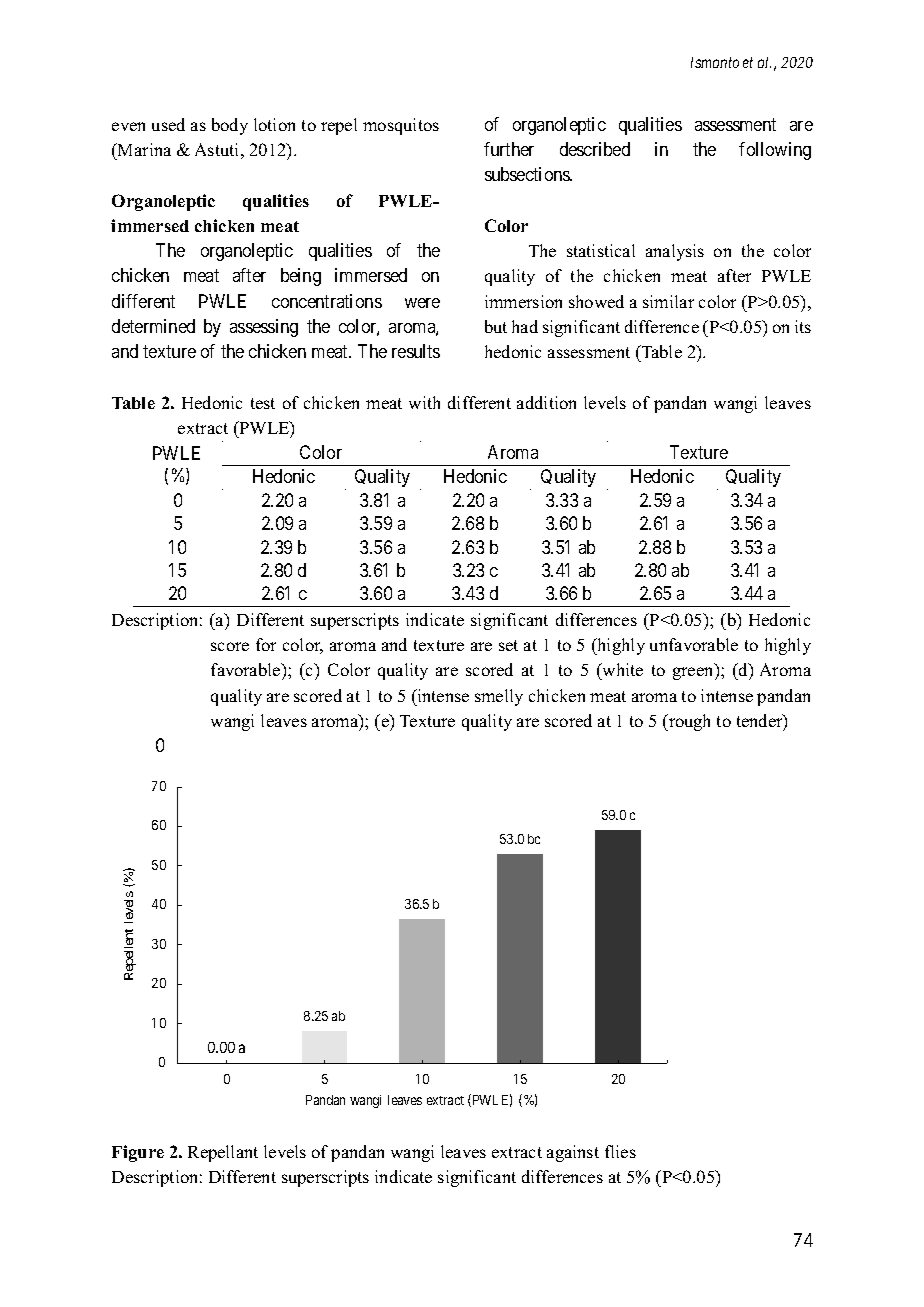  What do you see at coordinates (694, 673) in the screenshot?
I see `green` at bounding box center [694, 673].
